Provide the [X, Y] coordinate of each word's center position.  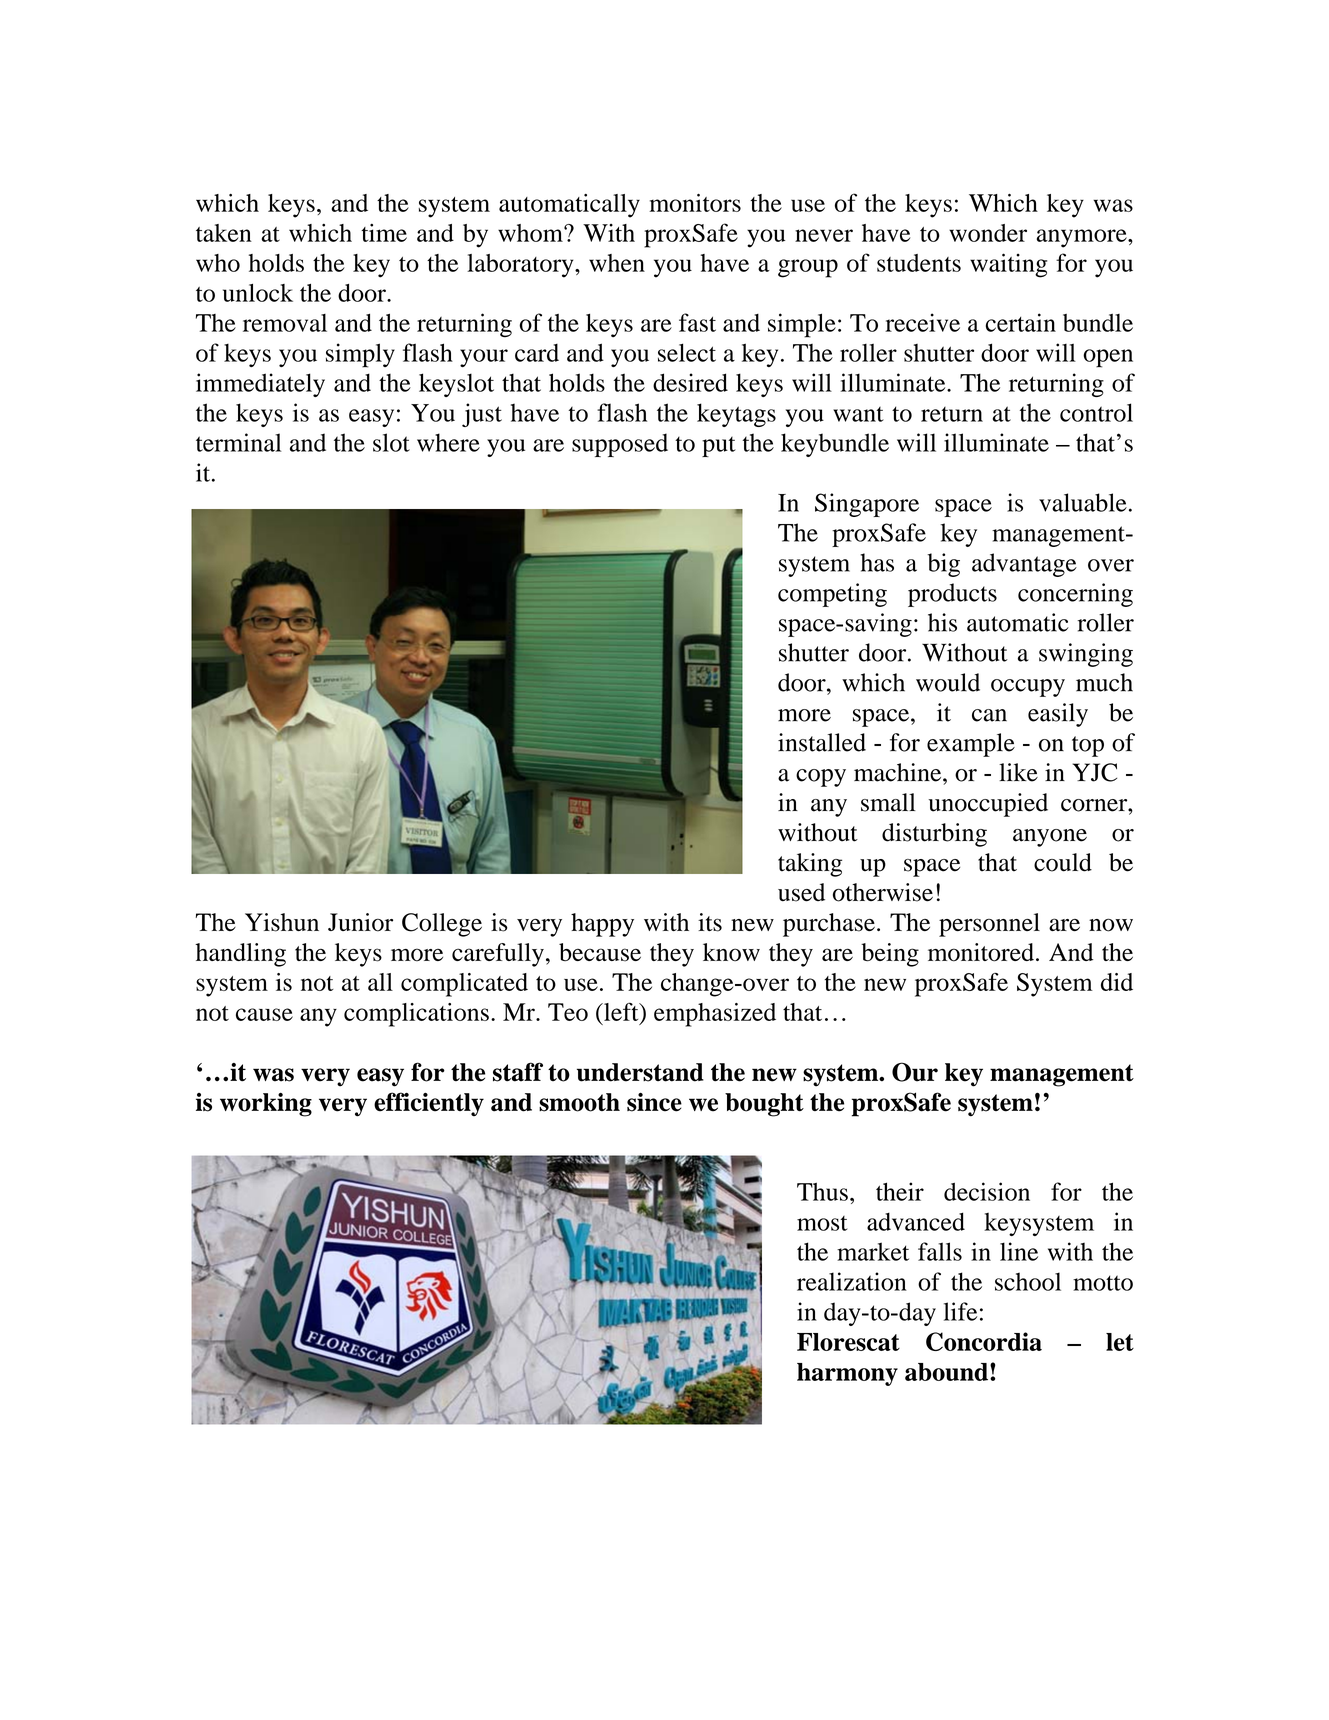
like [1018, 772]
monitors [695, 203]
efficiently [429, 1104]
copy [821, 778]
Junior [360, 922]
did [1117, 982]
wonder [988, 233]
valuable [1083, 502]
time [384, 233]
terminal [239, 442]
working [266, 1105]
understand [640, 1072]
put [719, 447]
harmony [847, 1374]
